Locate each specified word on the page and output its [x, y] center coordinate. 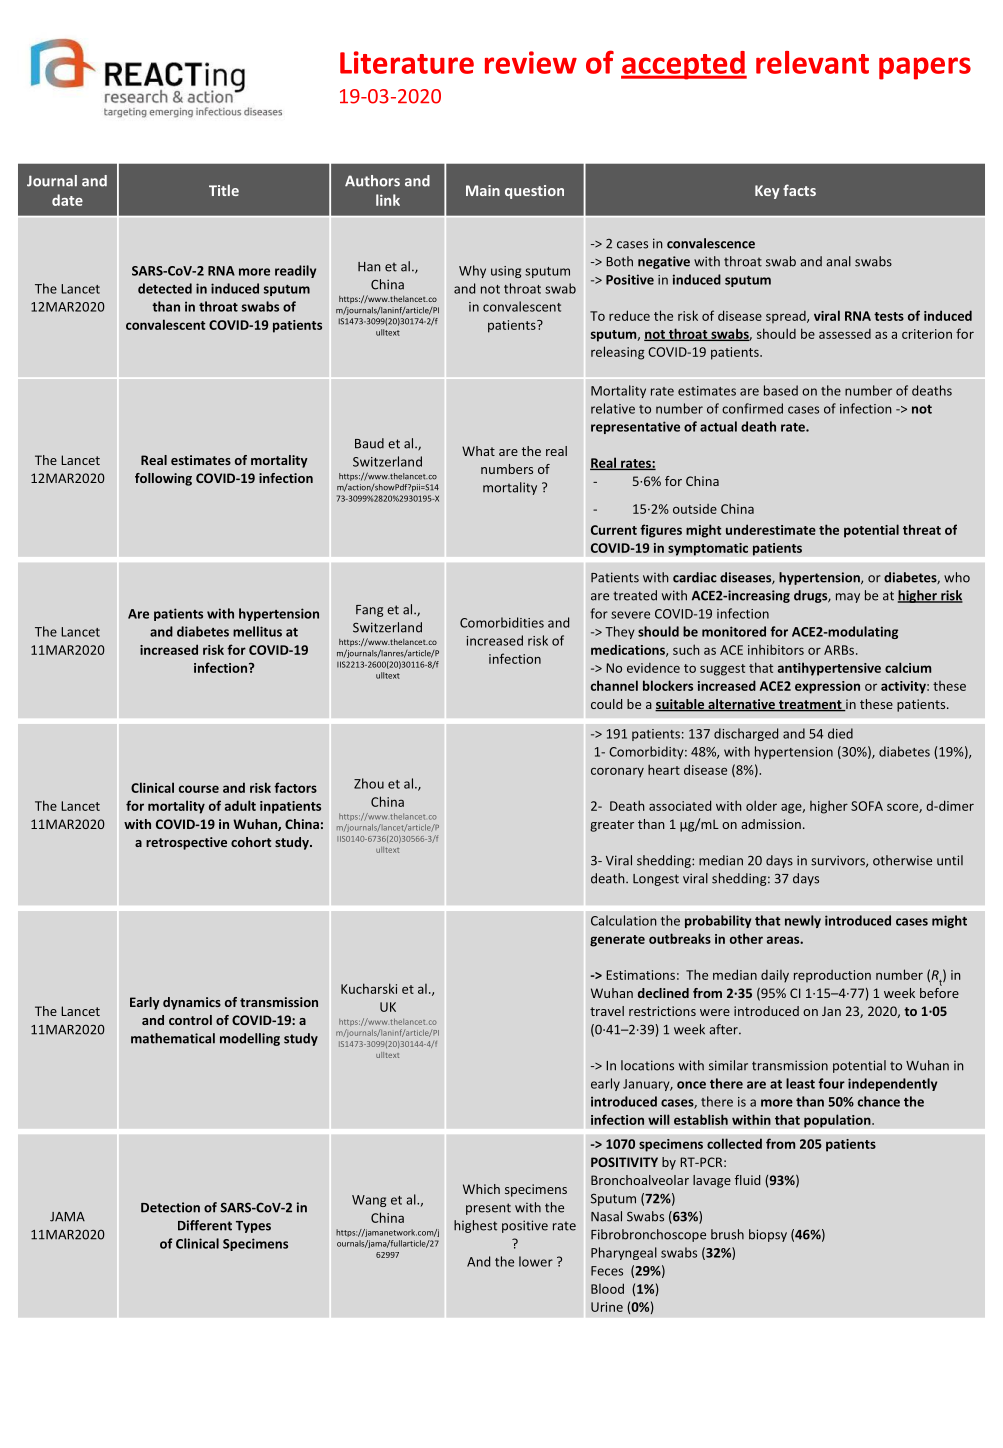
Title [224, 190]
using [506, 272]
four [831, 1083]
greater [612, 826]
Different [205, 1225]
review [531, 62]
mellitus [257, 631]
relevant [812, 62]
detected [165, 288]
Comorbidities [502, 622]
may [848, 598]
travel [607, 1011]
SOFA [867, 806]
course [199, 789]
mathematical [173, 1038]
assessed [845, 334]
